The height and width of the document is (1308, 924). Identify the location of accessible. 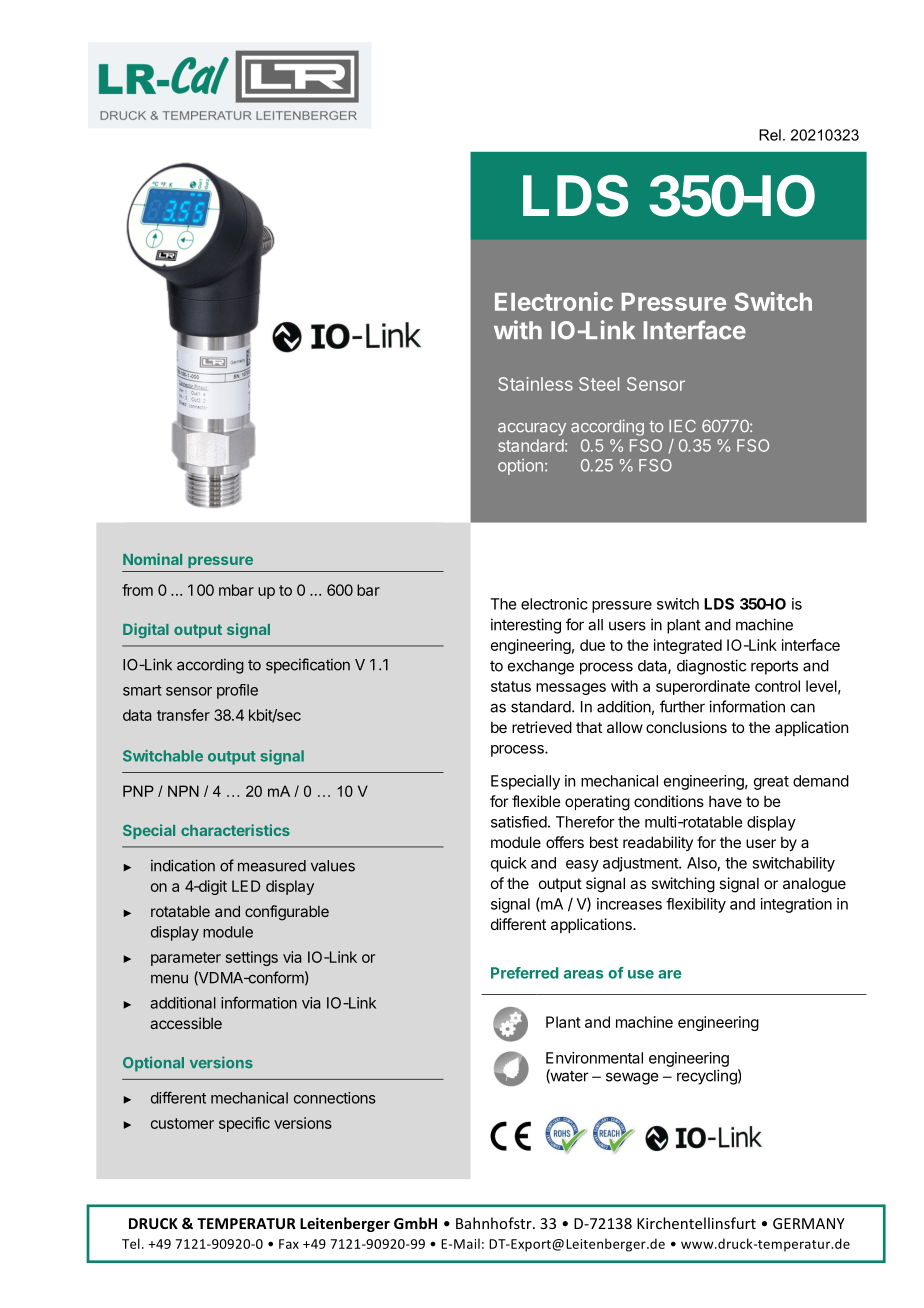
(186, 1023).
